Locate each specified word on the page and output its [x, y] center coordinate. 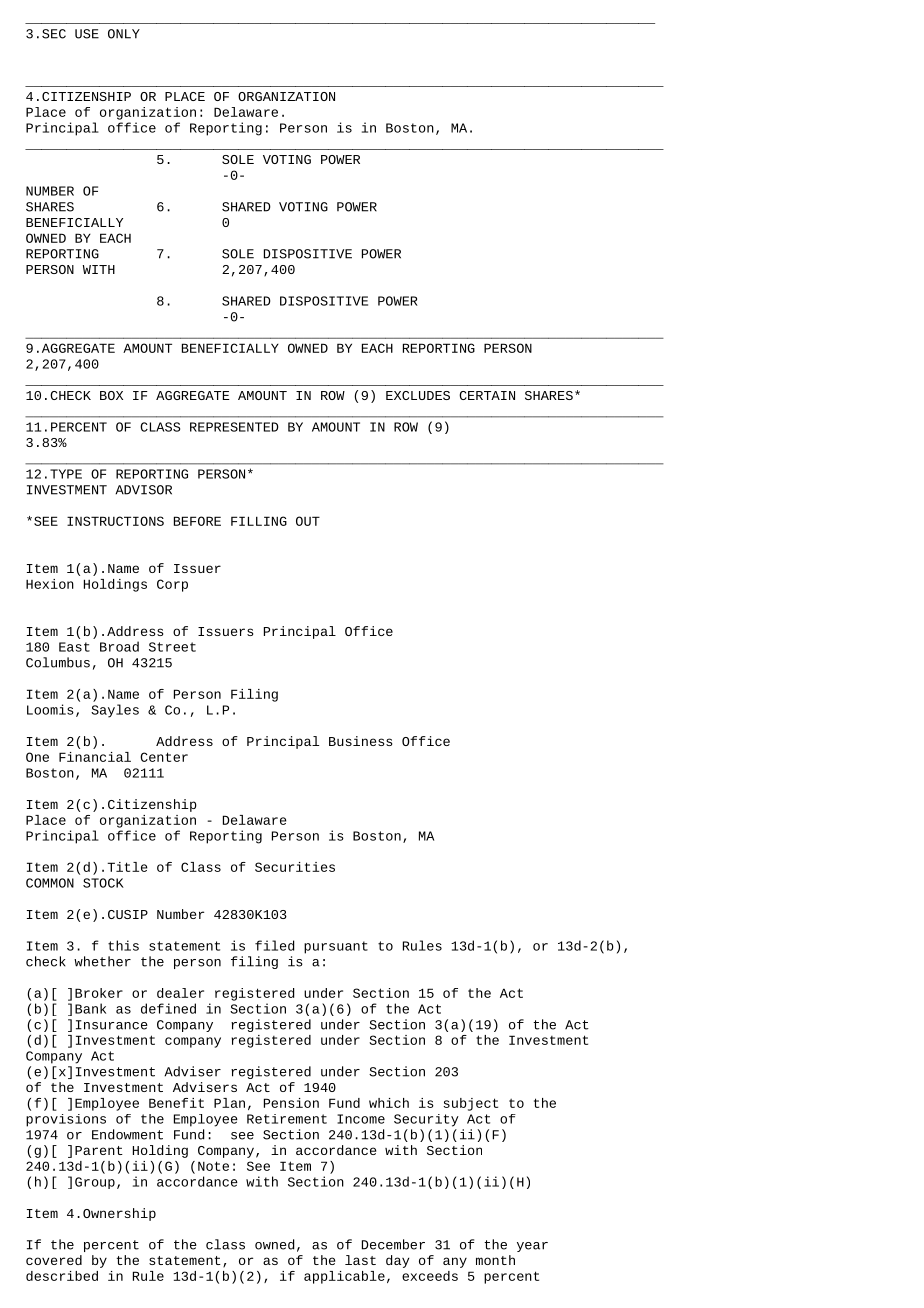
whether [102, 961]
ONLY [124, 34]
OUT [308, 521]
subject [471, 1104]
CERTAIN [487, 395]
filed [275, 945]
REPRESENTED [234, 427]
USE [87, 34]
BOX [111, 395]
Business [360, 741]
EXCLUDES [418, 395]
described [62, 1276]
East [74, 647]
